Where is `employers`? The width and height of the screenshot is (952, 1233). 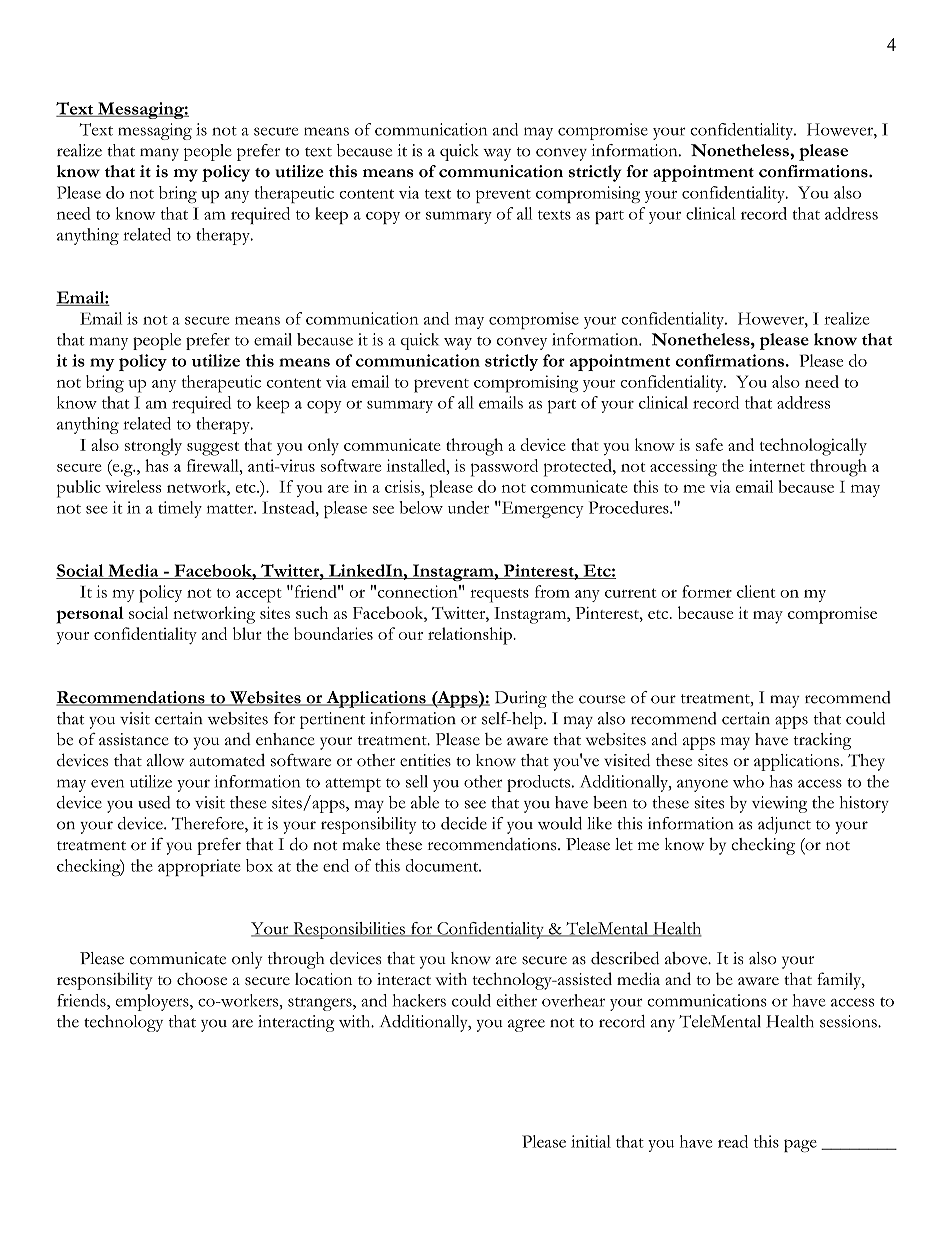
employers is located at coordinates (153, 1002).
